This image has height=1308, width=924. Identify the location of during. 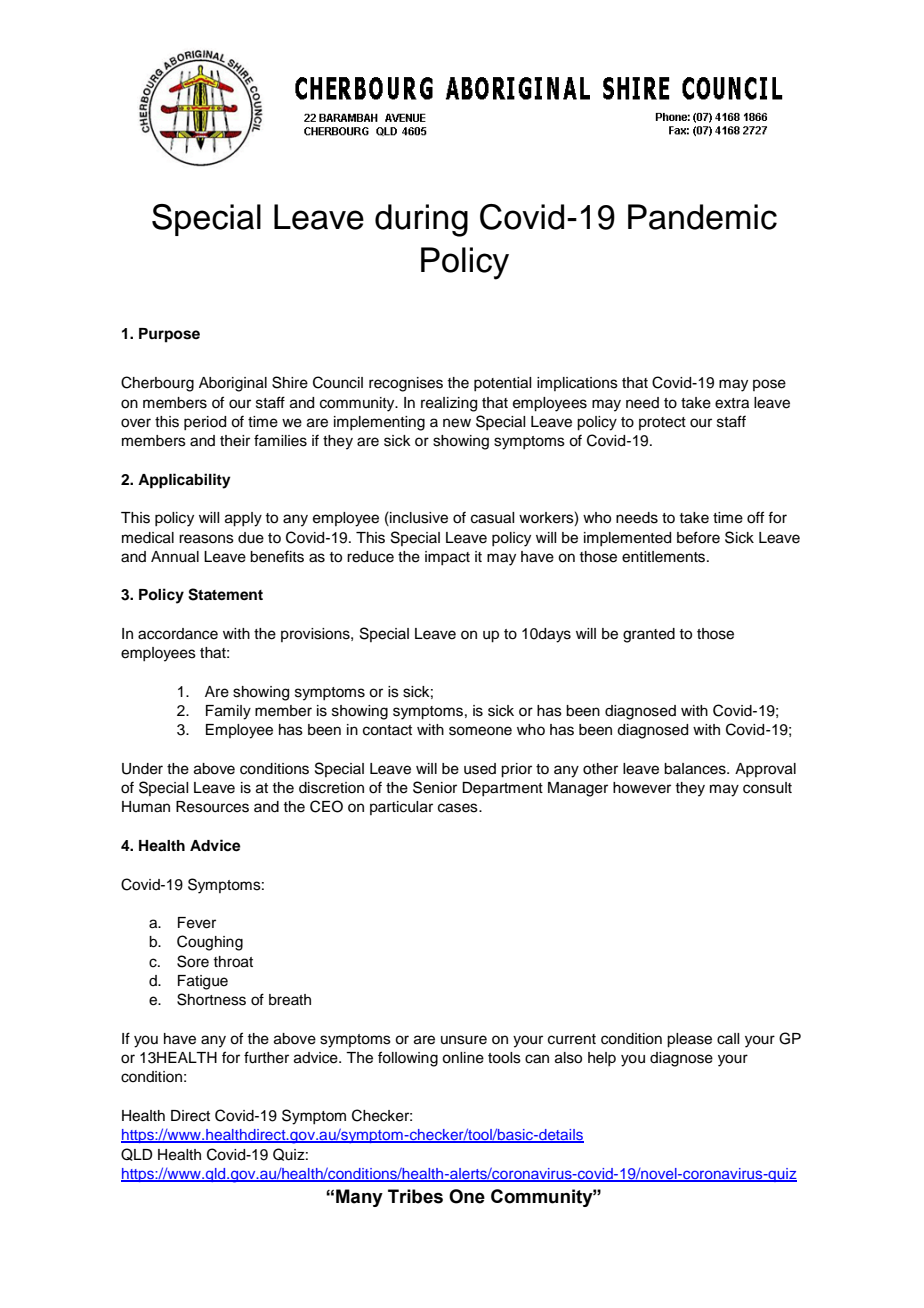
(421, 220).
